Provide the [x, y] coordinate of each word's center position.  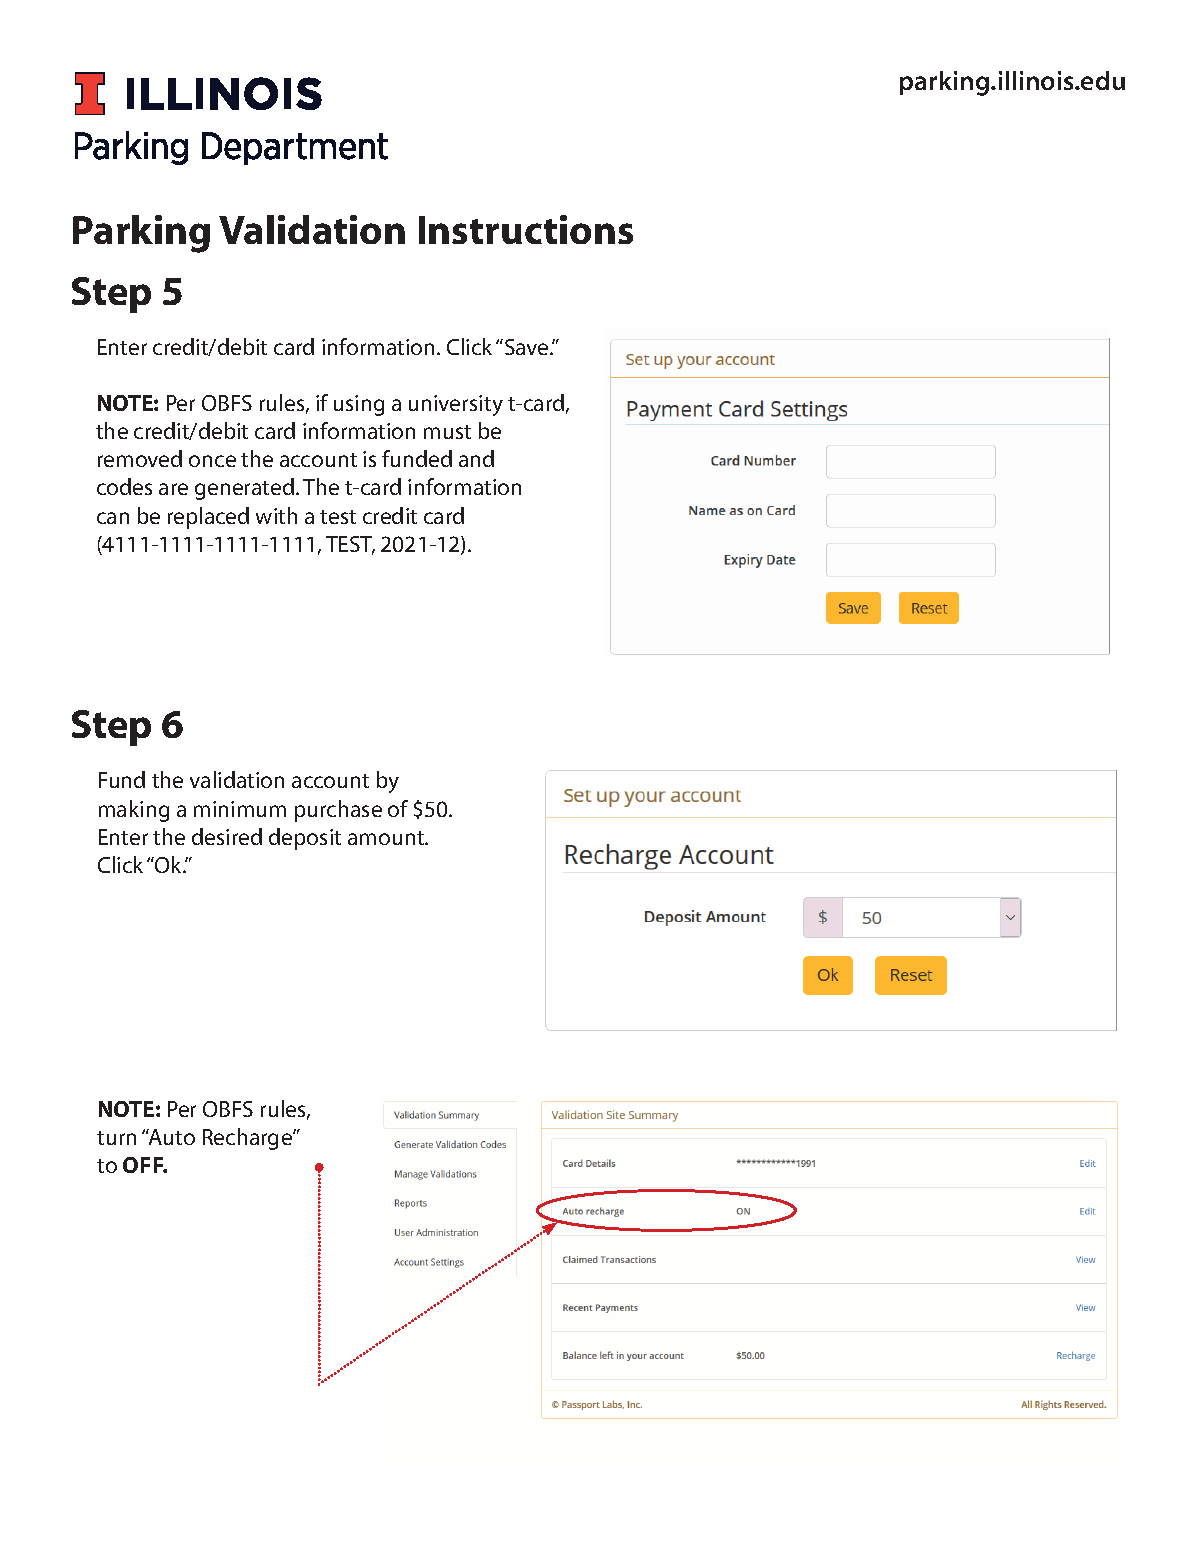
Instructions [526, 229]
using [359, 405]
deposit [305, 839]
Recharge [248, 1139]
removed [140, 458]
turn [116, 1138]
